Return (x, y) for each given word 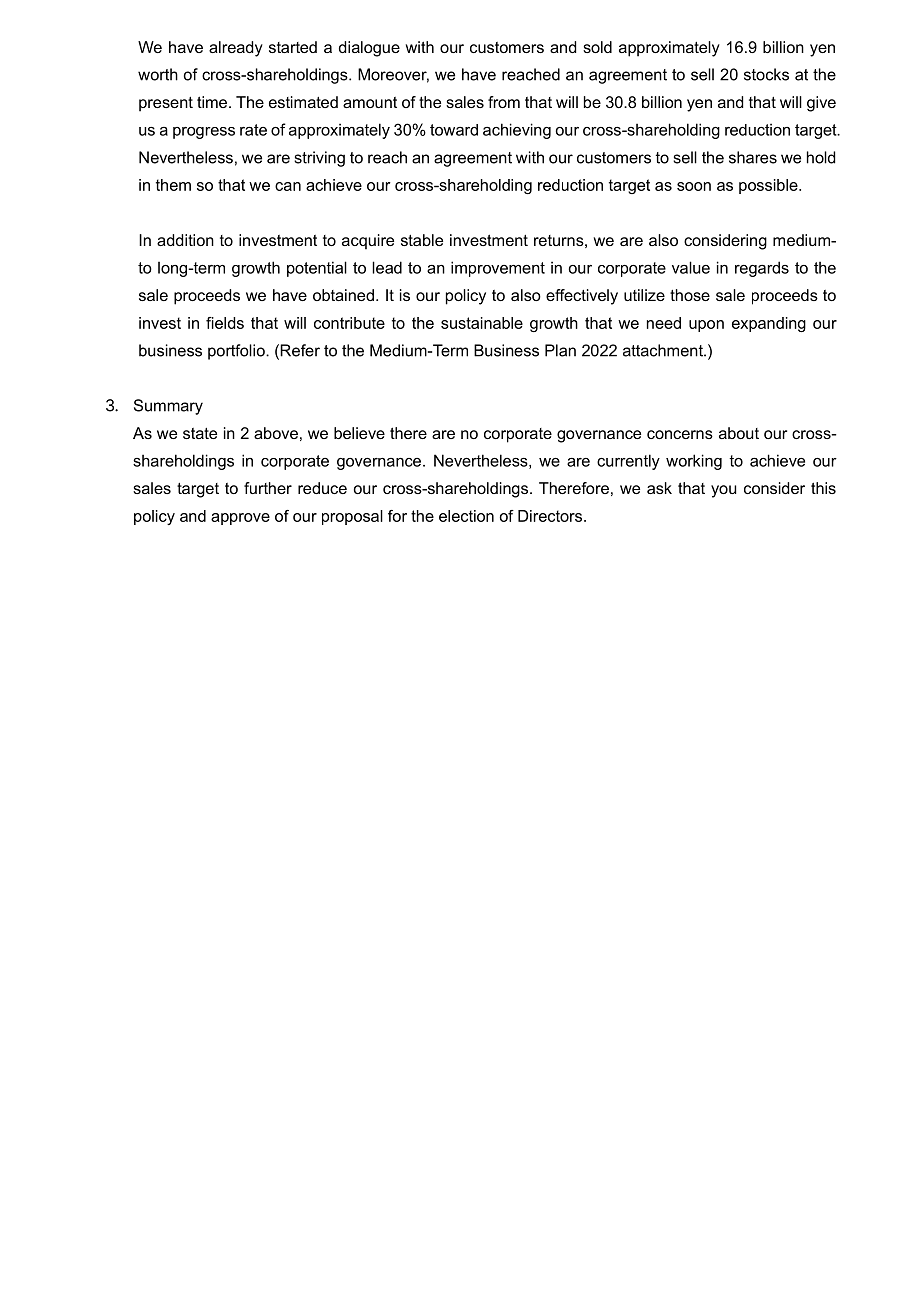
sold (597, 47)
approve (240, 519)
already (236, 49)
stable (422, 240)
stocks (766, 74)
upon (706, 326)
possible (769, 186)
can (288, 186)
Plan (560, 350)
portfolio (237, 352)
